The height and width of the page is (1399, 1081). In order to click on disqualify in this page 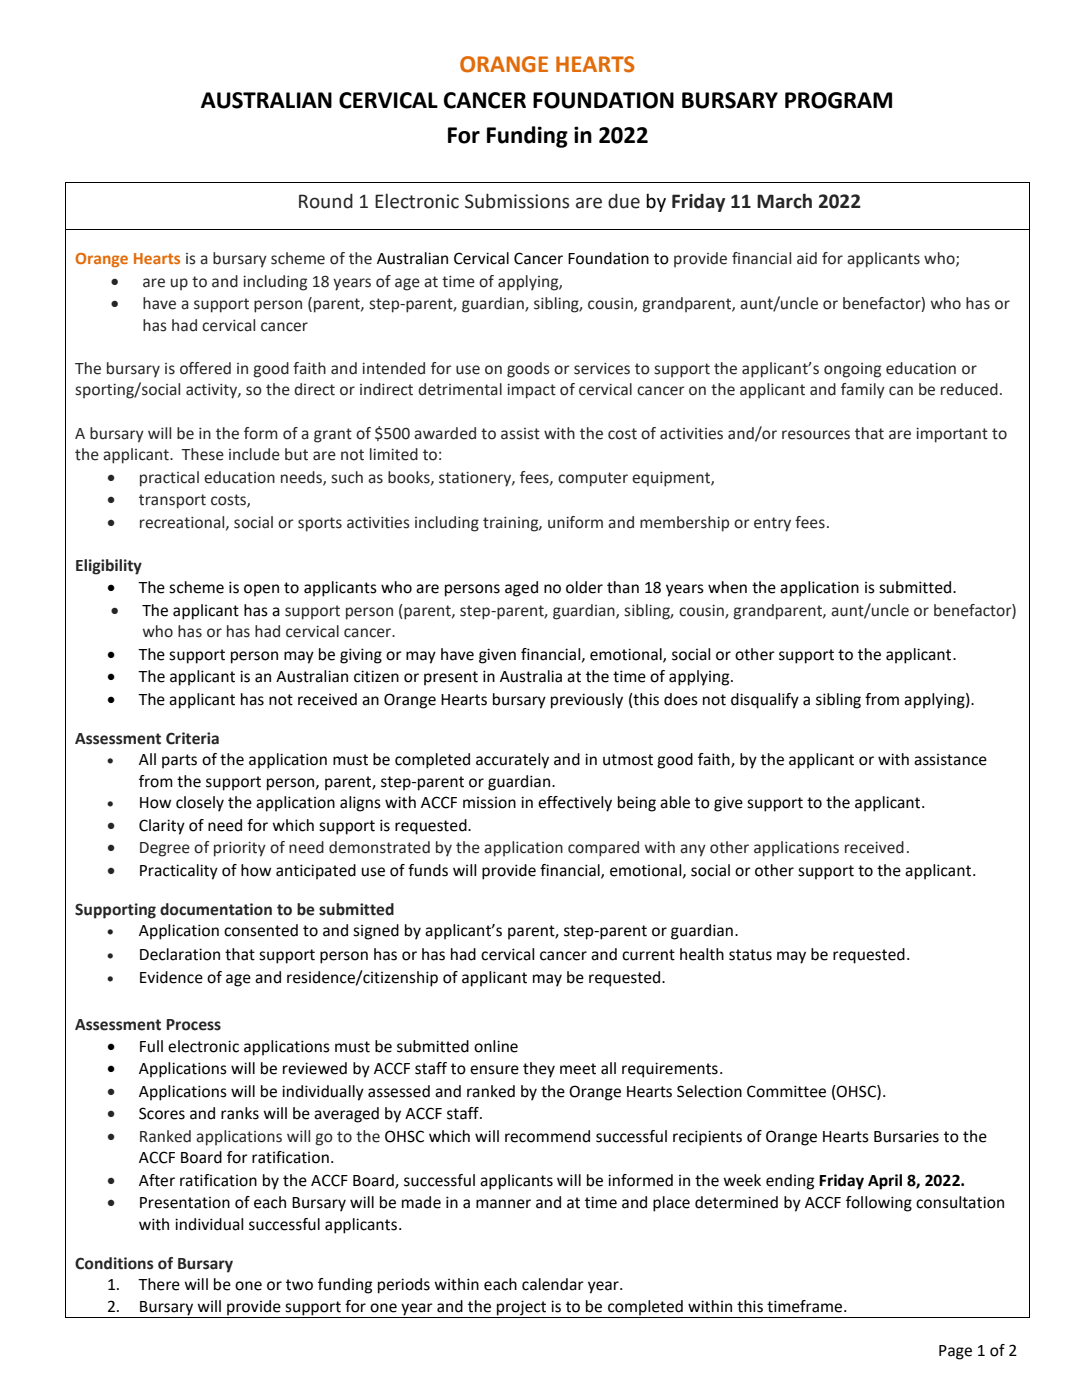, I will do `click(765, 701)`.
